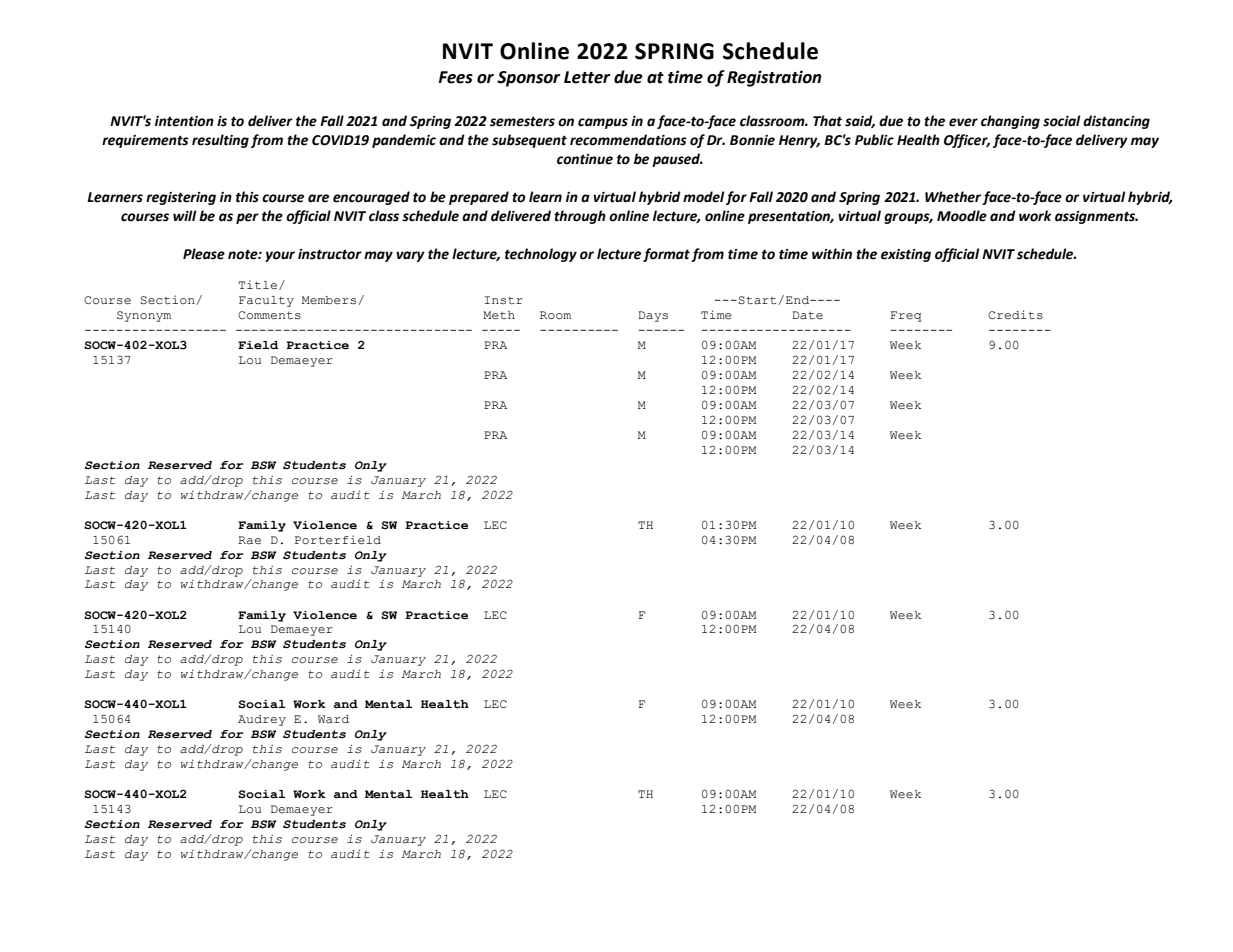 The height and width of the image is (952, 1233). What do you see at coordinates (653, 316) in the image?
I see `Days` at bounding box center [653, 316].
